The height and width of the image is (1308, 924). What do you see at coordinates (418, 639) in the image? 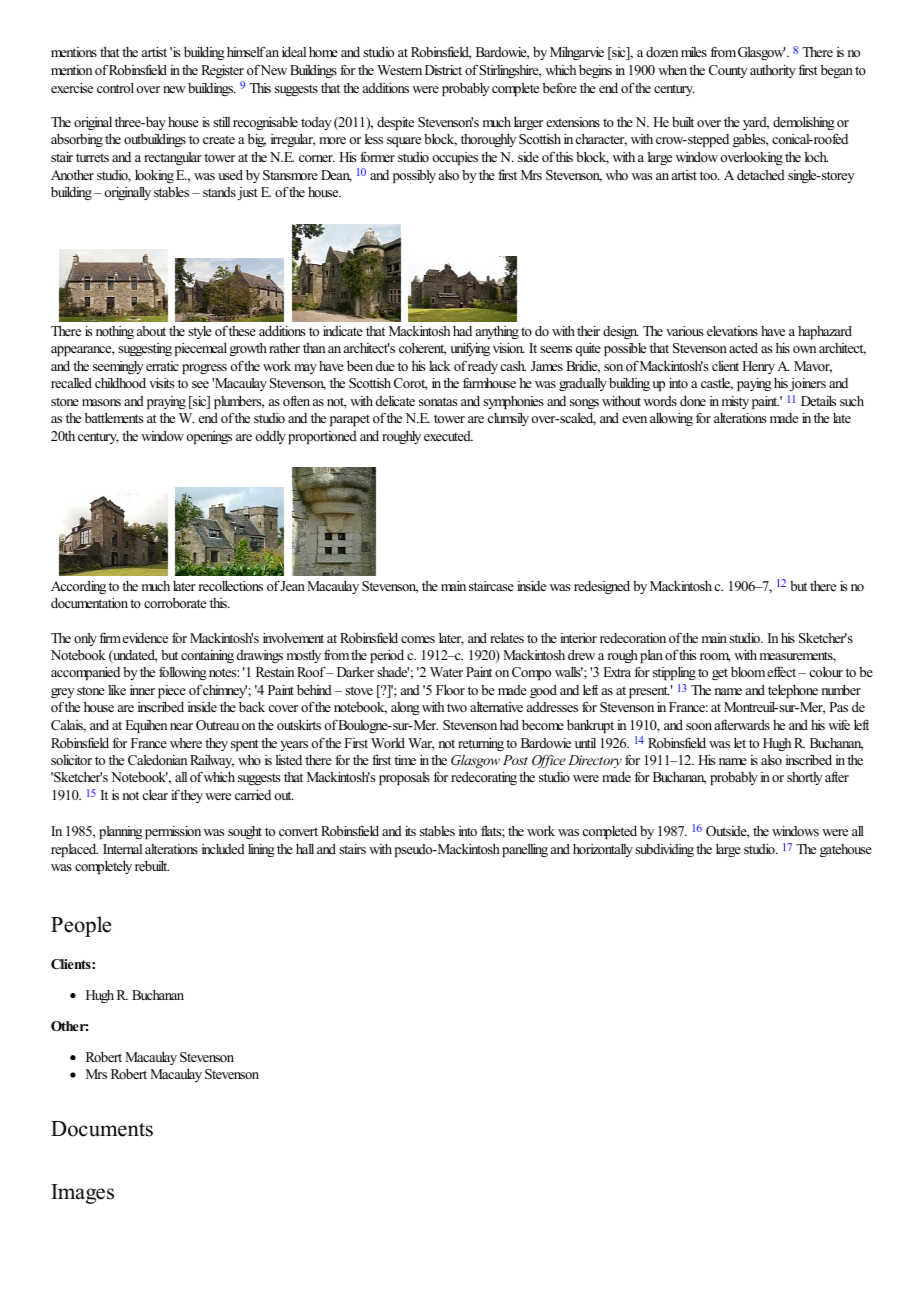
I see `comes` at bounding box center [418, 639].
